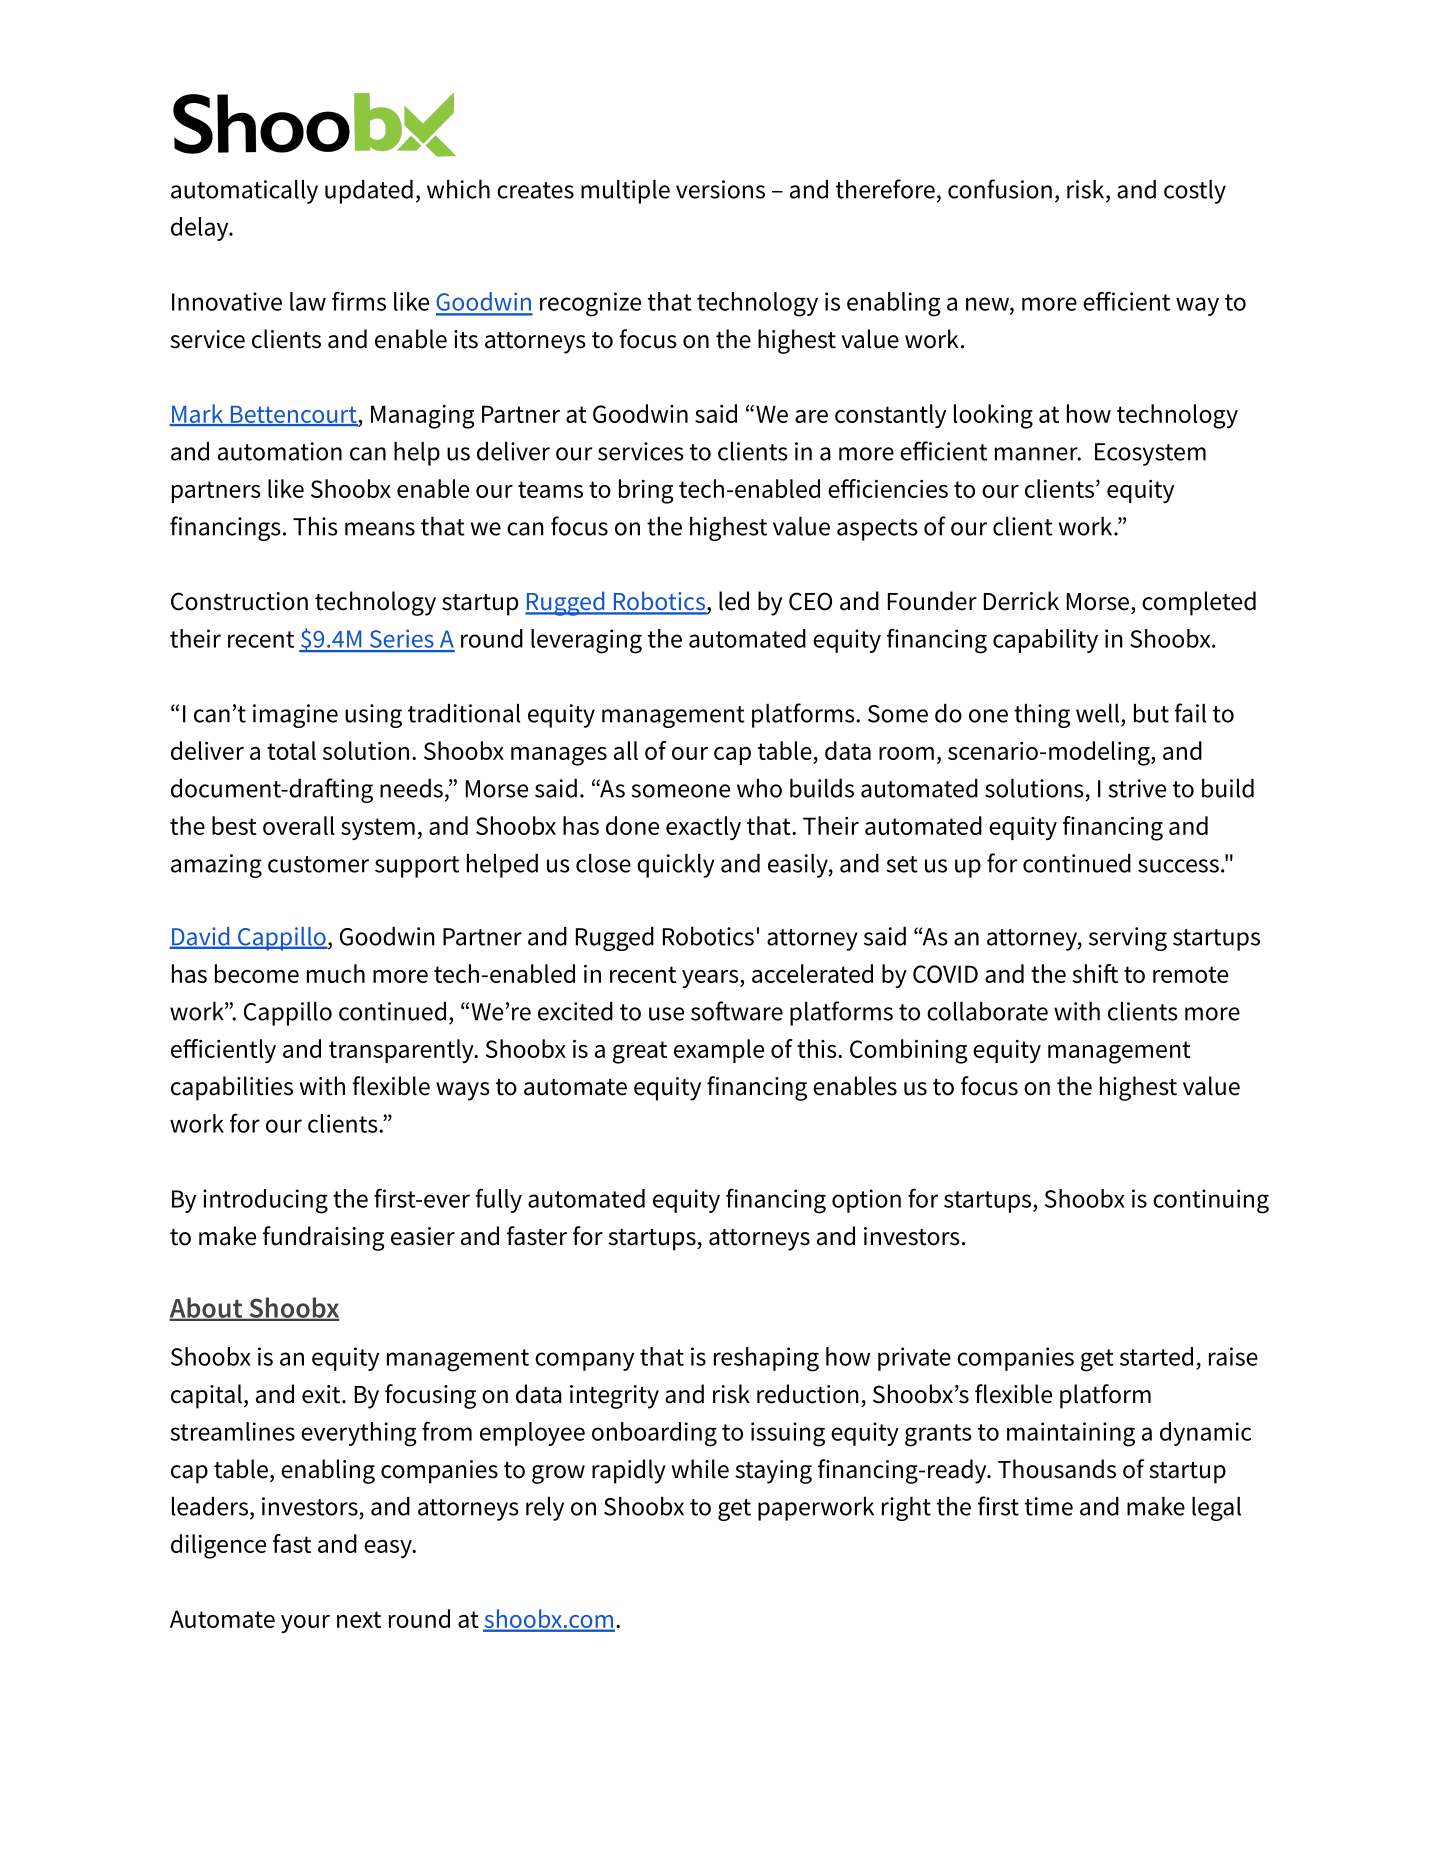  I want to click on updated, so click(369, 192).
